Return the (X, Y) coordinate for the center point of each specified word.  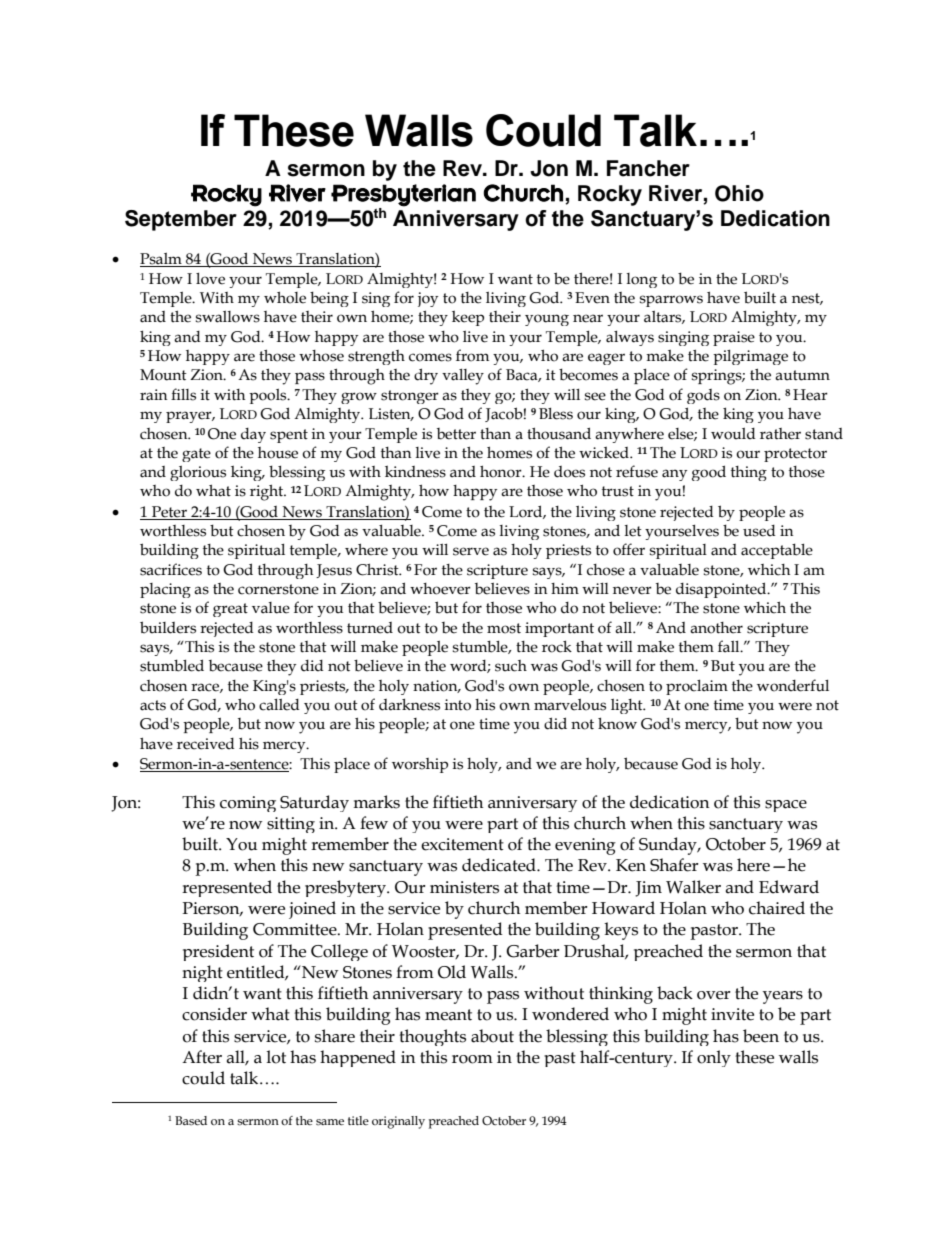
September (181, 220)
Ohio (739, 193)
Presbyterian (403, 195)
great (230, 610)
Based (191, 1121)
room (472, 1059)
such (511, 666)
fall (730, 646)
